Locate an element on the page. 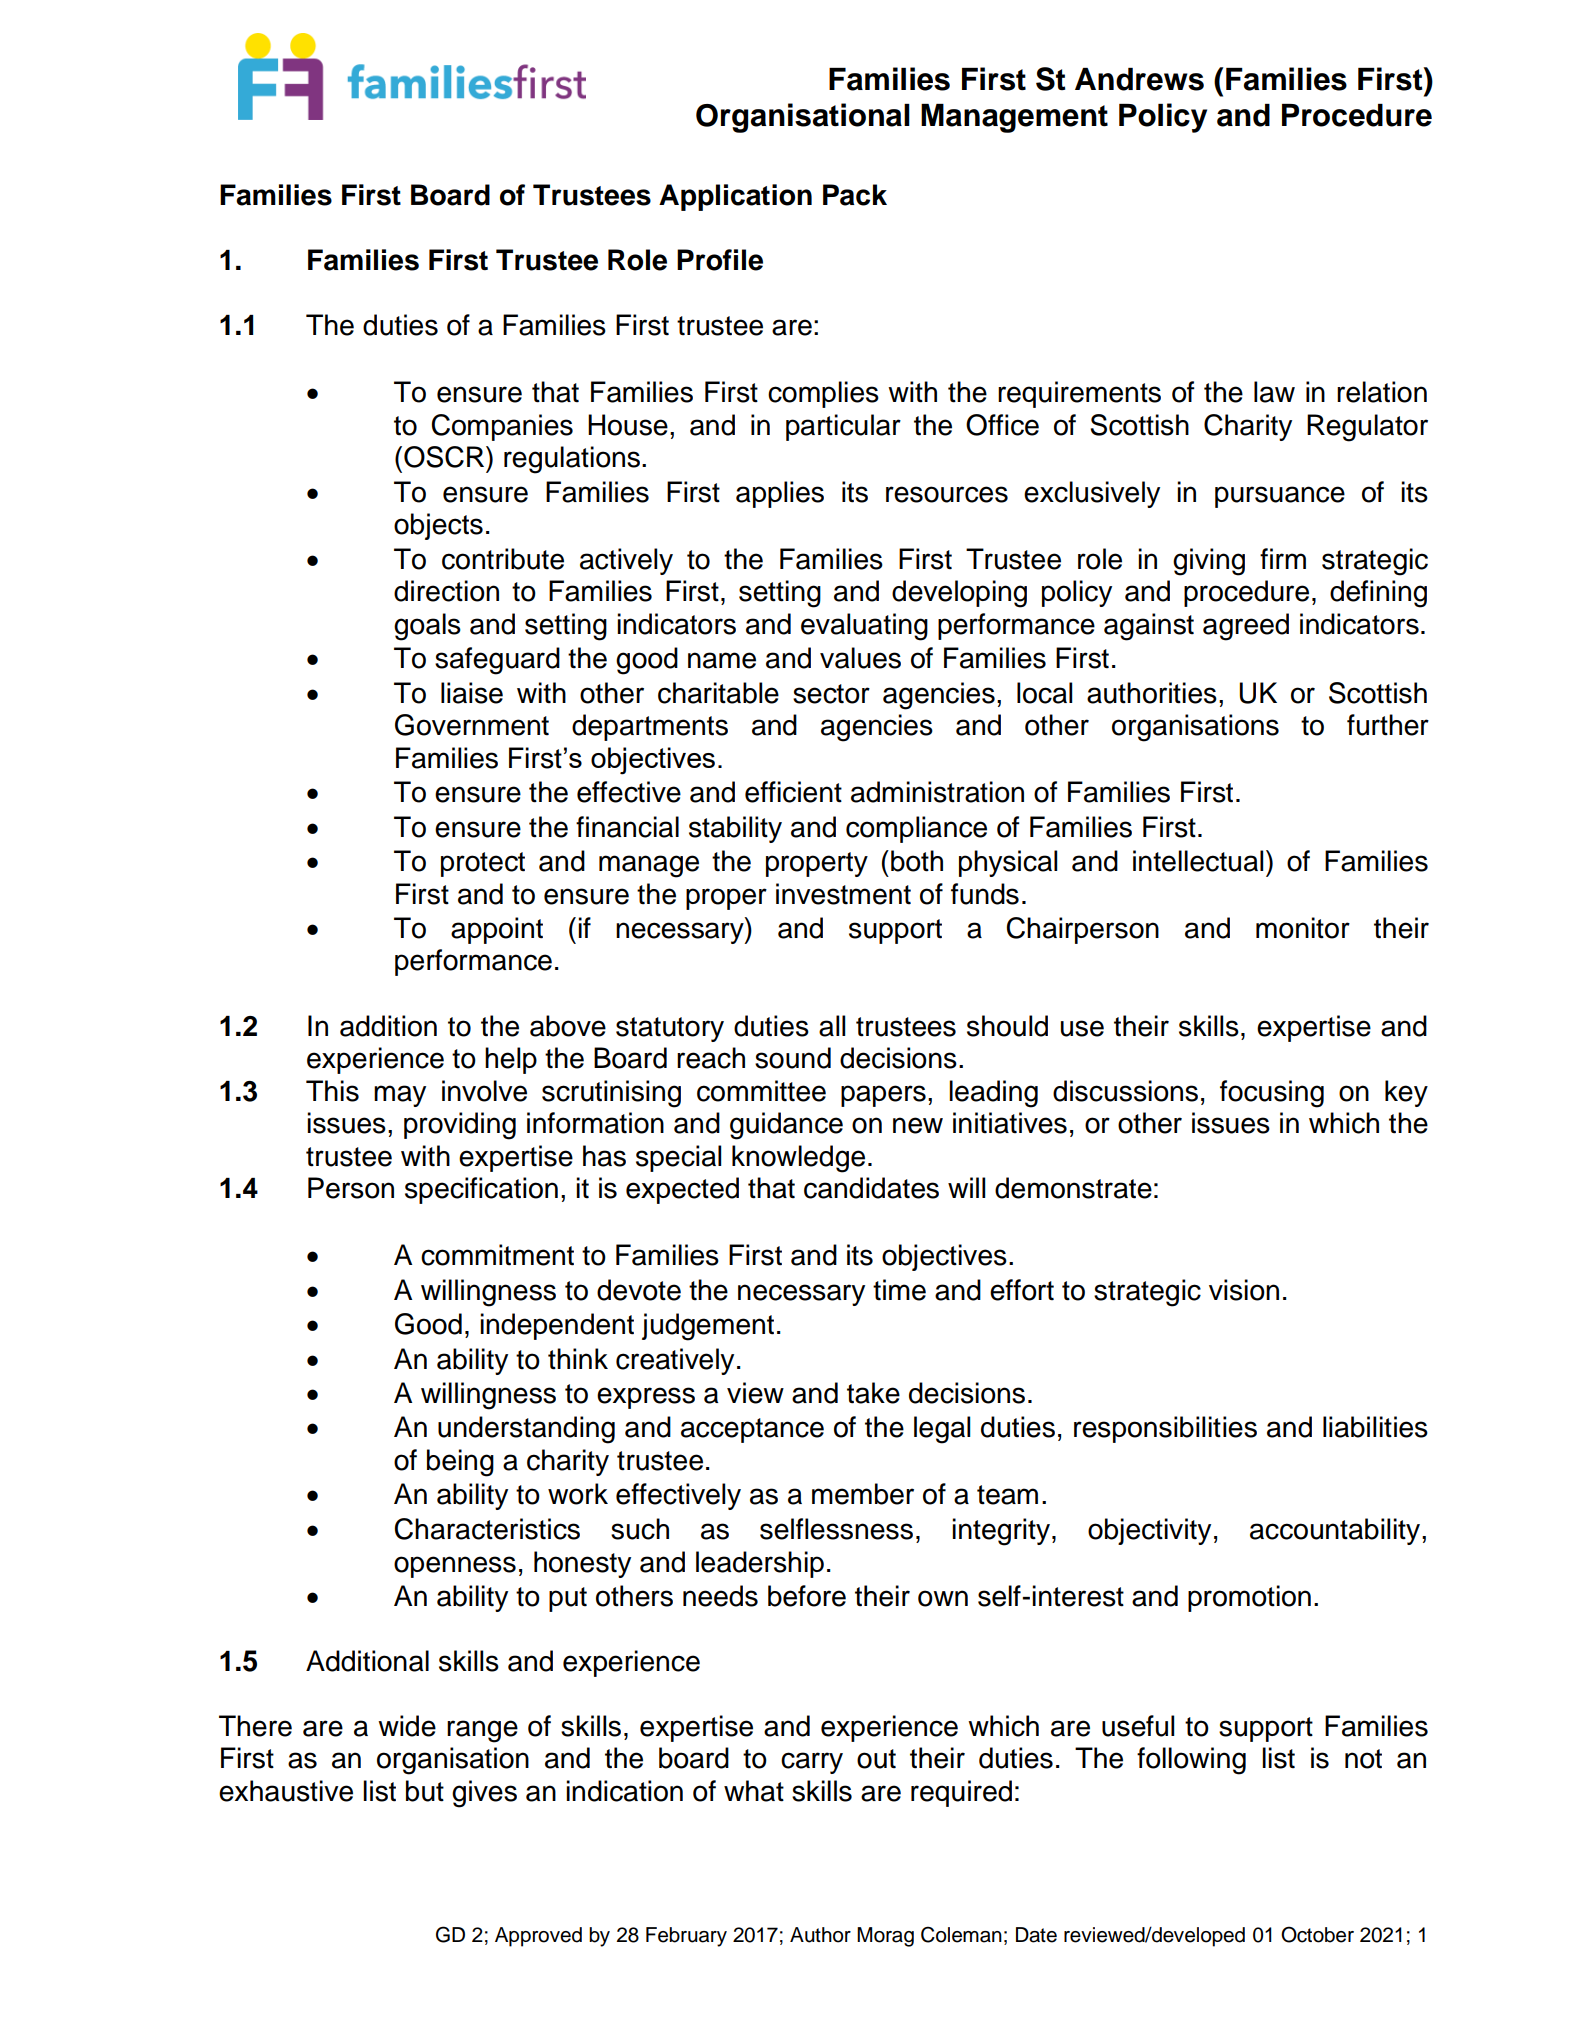 The width and height of the image is (1574, 2037). may is located at coordinates (400, 1096).
